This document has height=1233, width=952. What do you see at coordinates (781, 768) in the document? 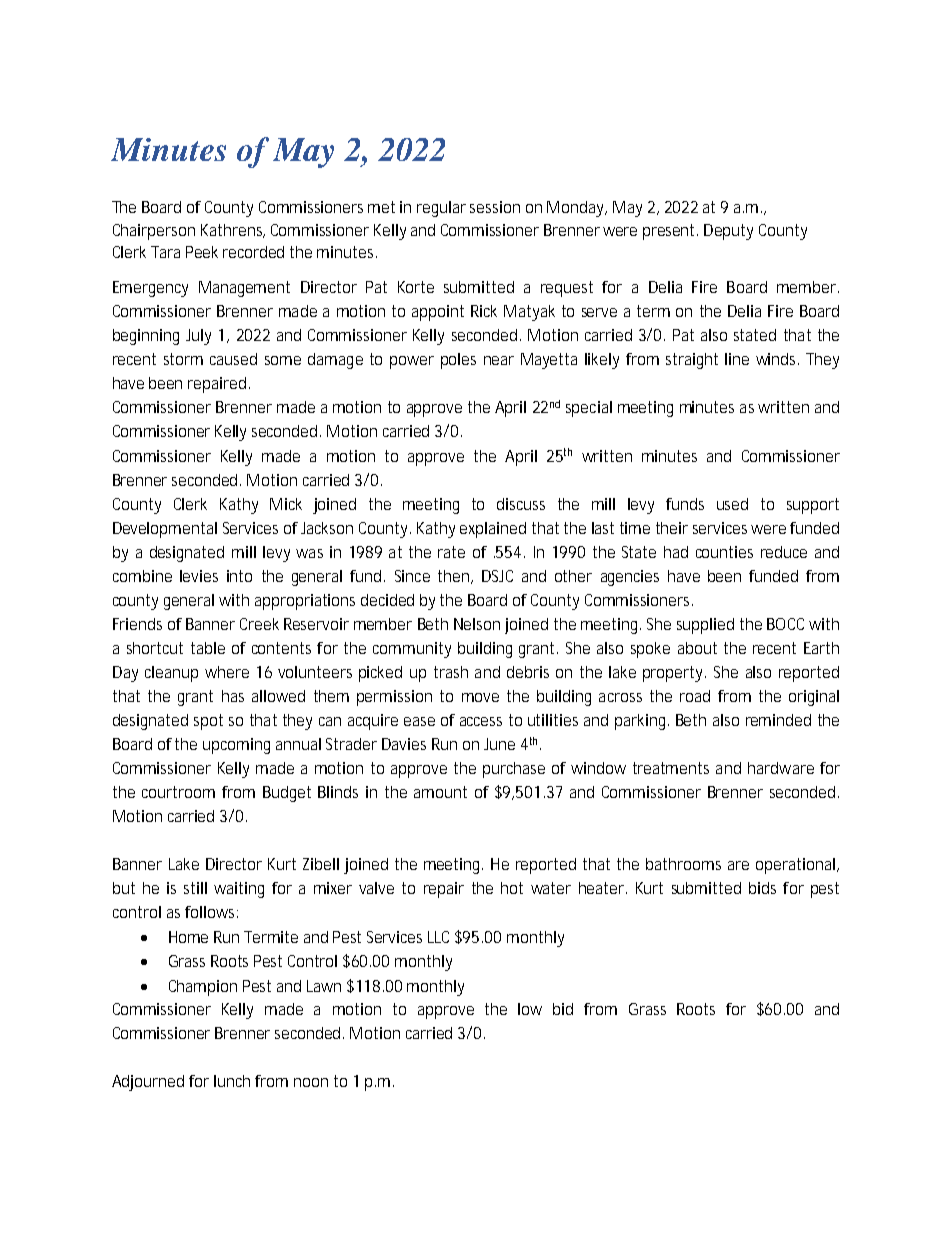
I see `hardware` at bounding box center [781, 768].
